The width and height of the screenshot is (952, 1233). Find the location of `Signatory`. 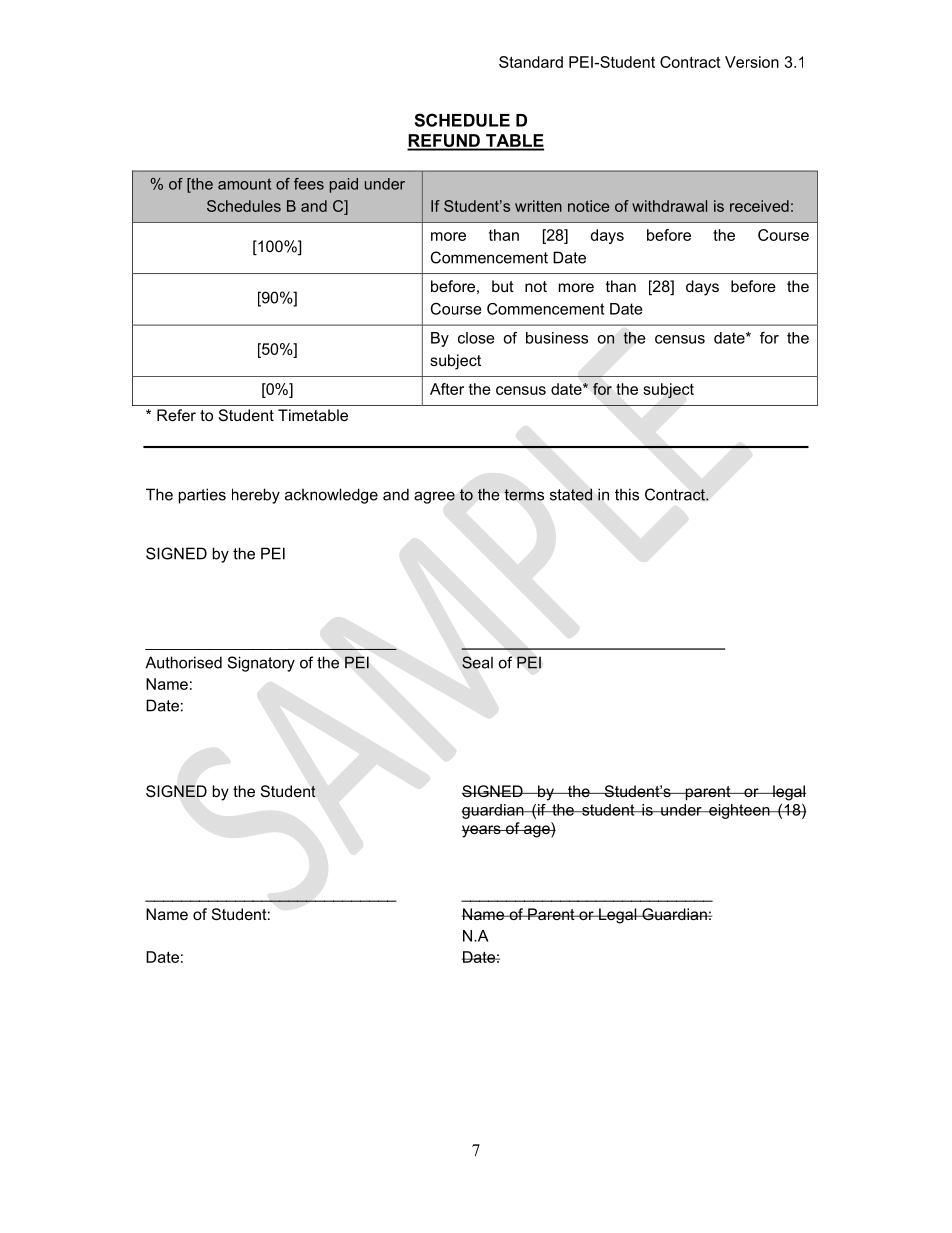

Signatory is located at coordinates (261, 664).
